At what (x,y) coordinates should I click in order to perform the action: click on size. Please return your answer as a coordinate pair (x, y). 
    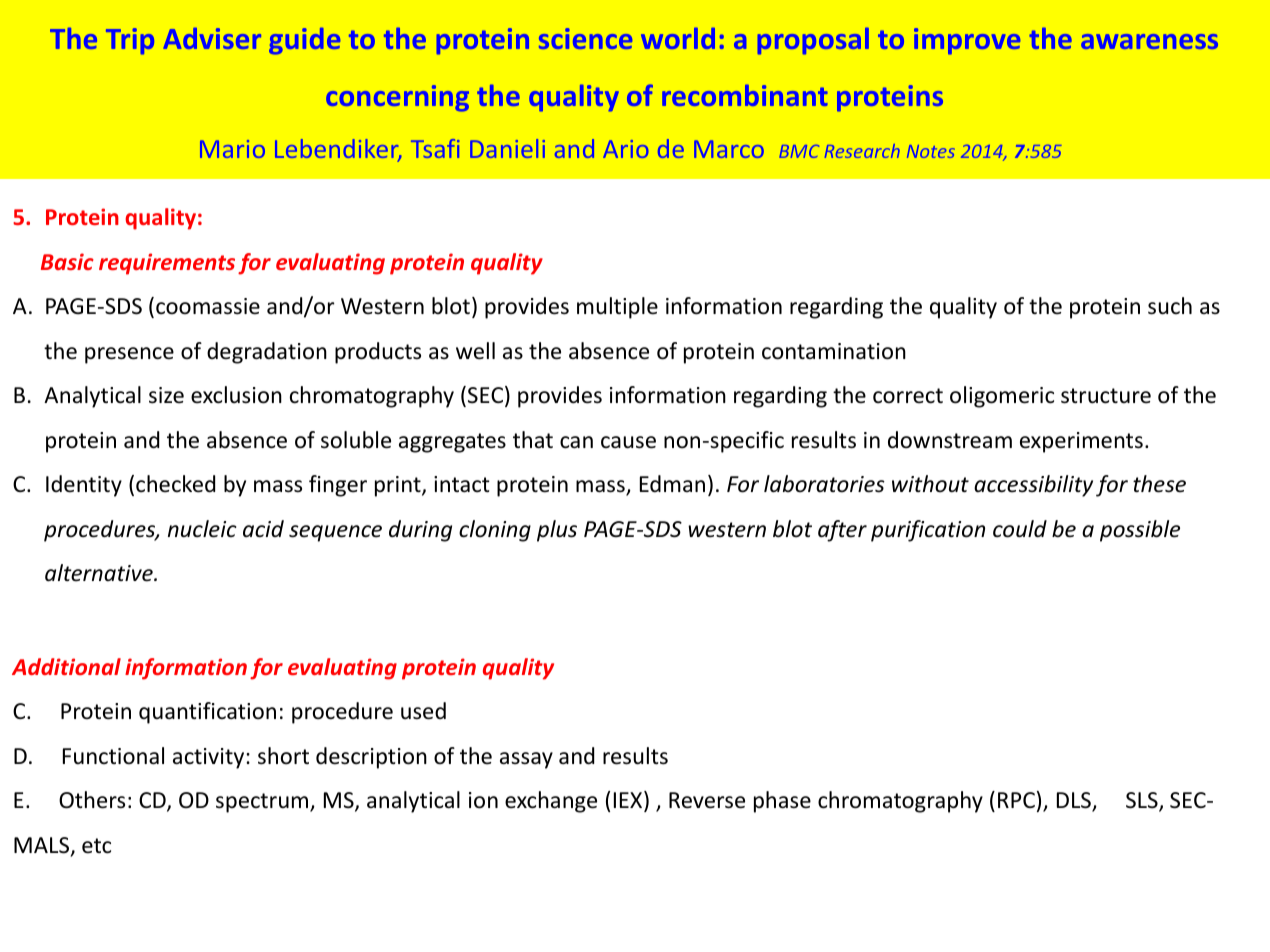
    Looking at the image, I should click on (166, 395).
